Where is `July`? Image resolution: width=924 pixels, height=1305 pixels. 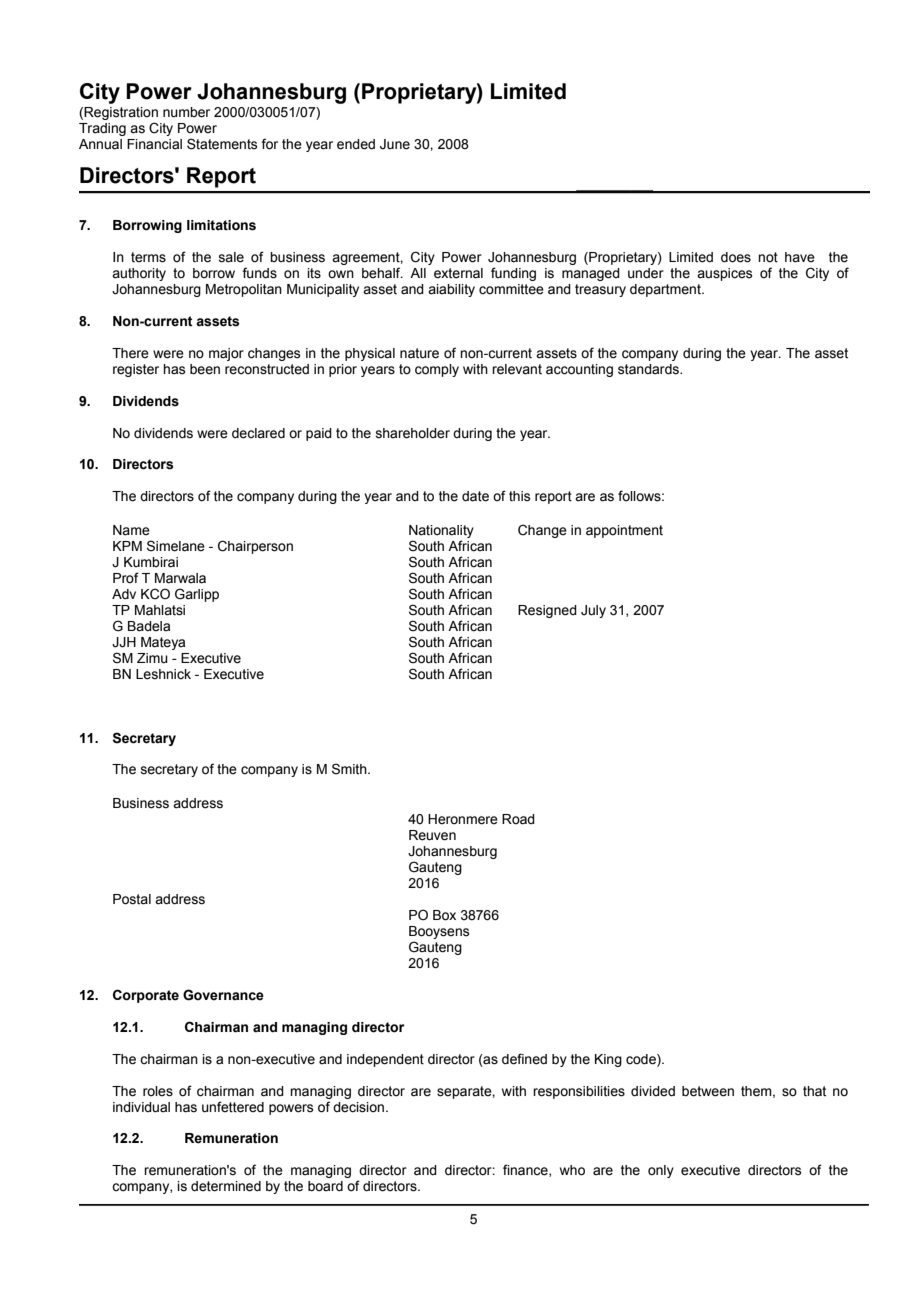
July is located at coordinates (593, 611).
